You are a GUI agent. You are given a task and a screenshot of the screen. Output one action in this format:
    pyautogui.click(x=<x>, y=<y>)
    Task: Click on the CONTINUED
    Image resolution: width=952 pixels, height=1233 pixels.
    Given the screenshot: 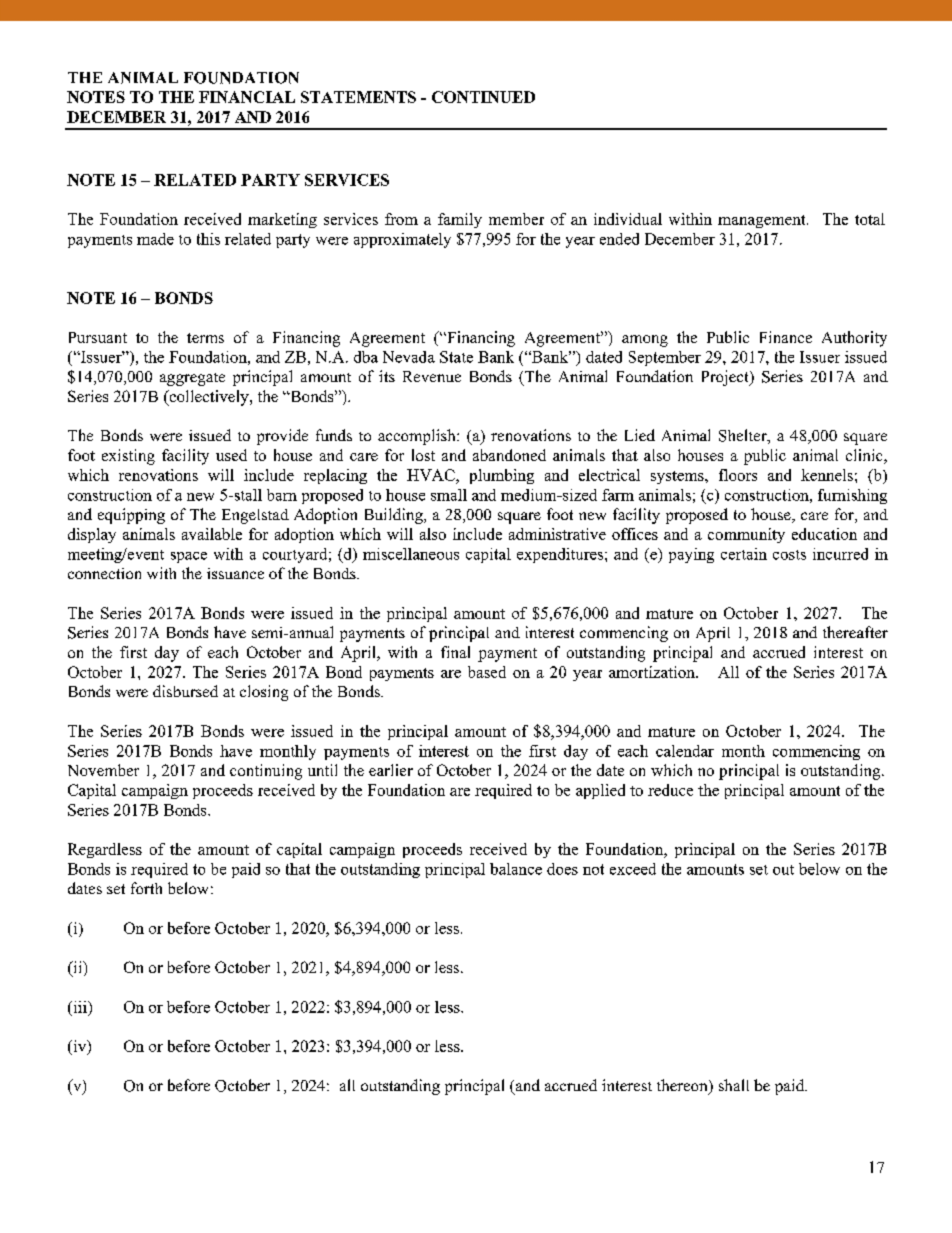 What is the action you would take?
    pyautogui.click(x=483, y=97)
